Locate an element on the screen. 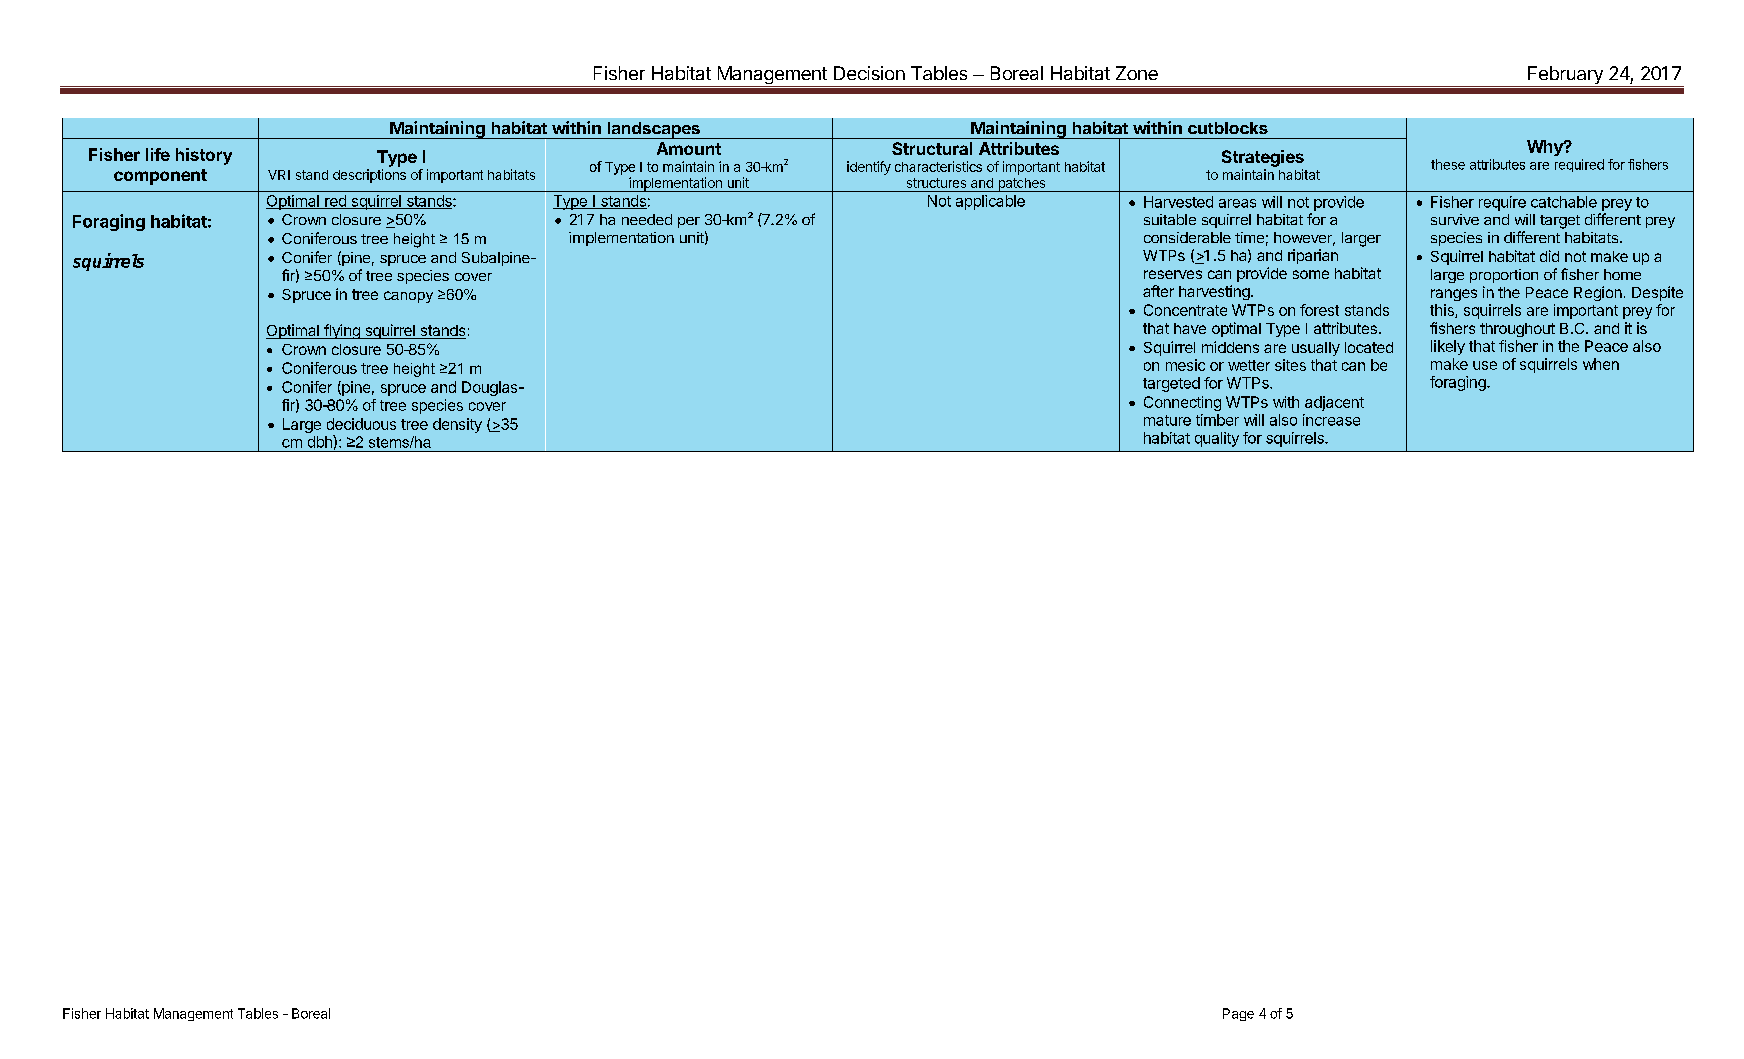 Image resolution: width=1744 pixels, height=1059 pixels. use is located at coordinates (1485, 365).
